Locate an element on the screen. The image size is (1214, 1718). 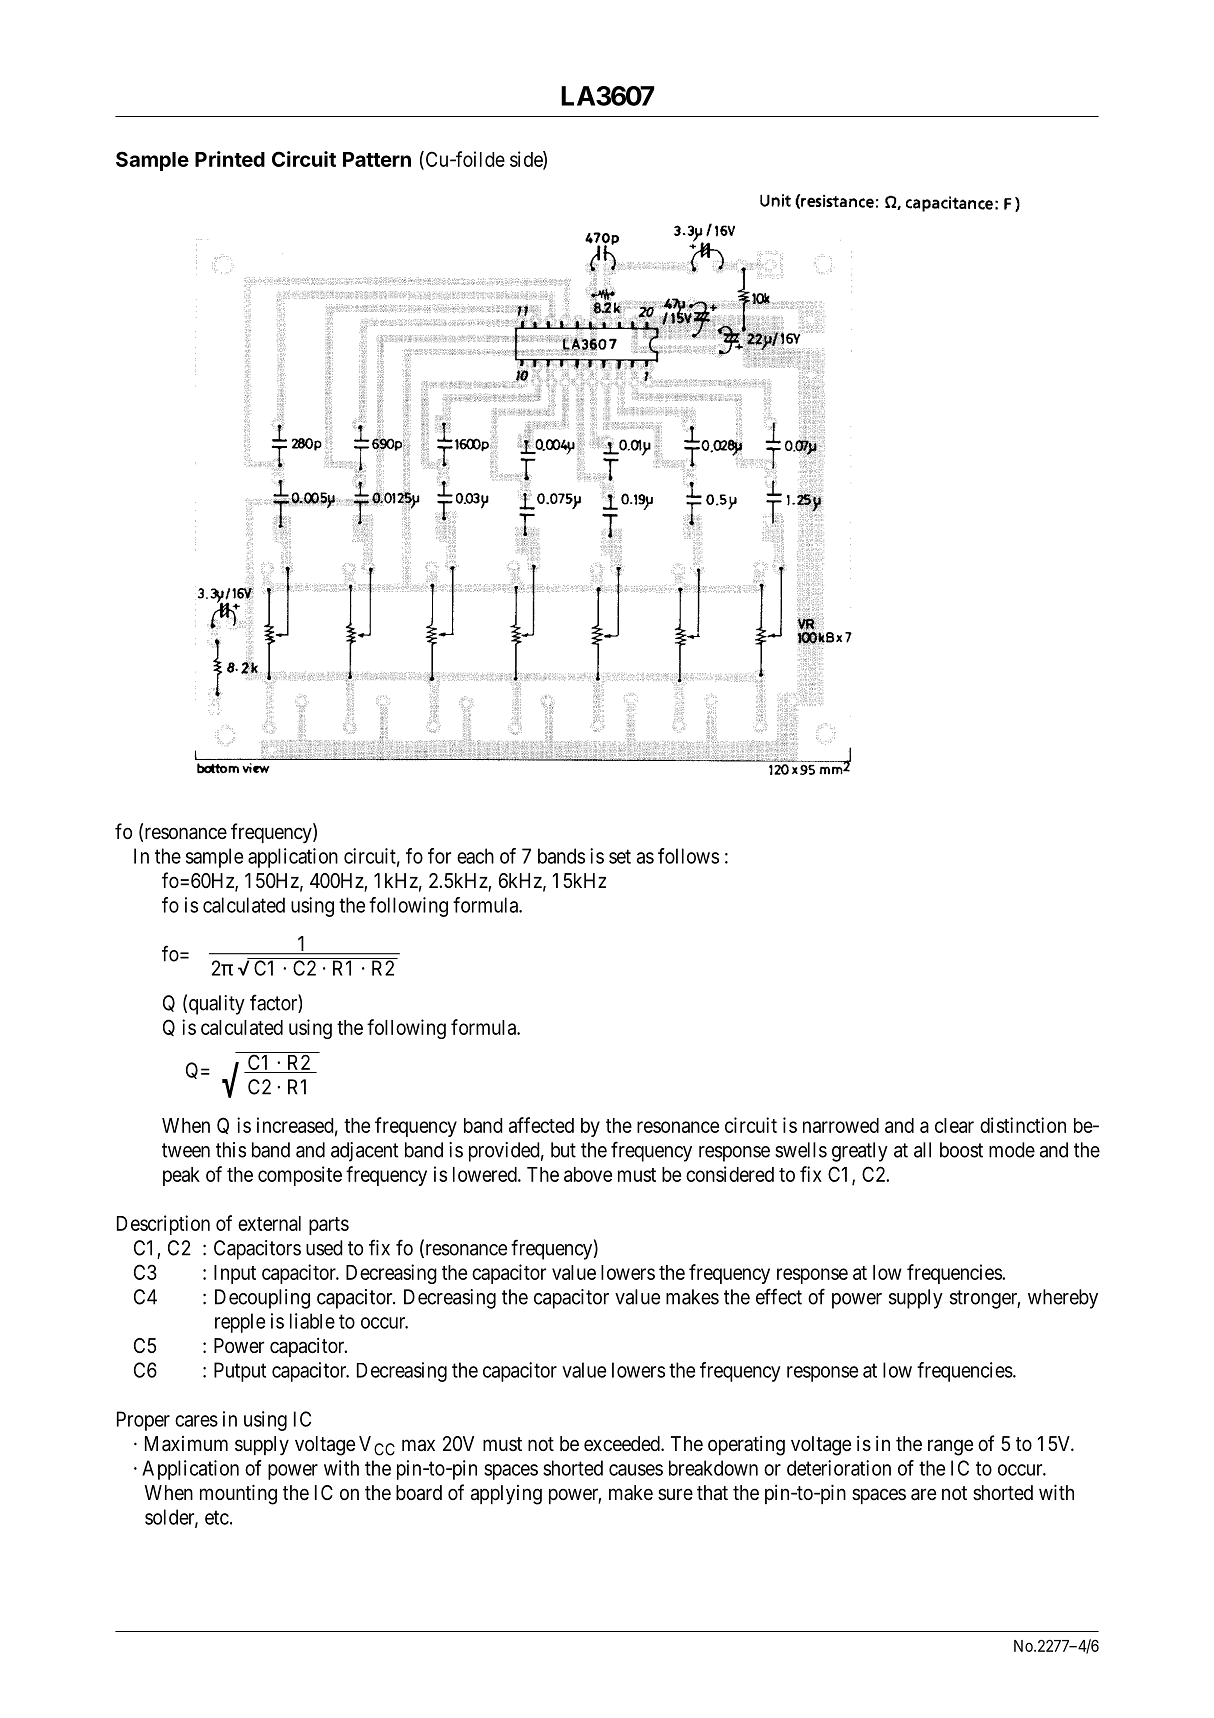
each is located at coordinates (475, 856).
